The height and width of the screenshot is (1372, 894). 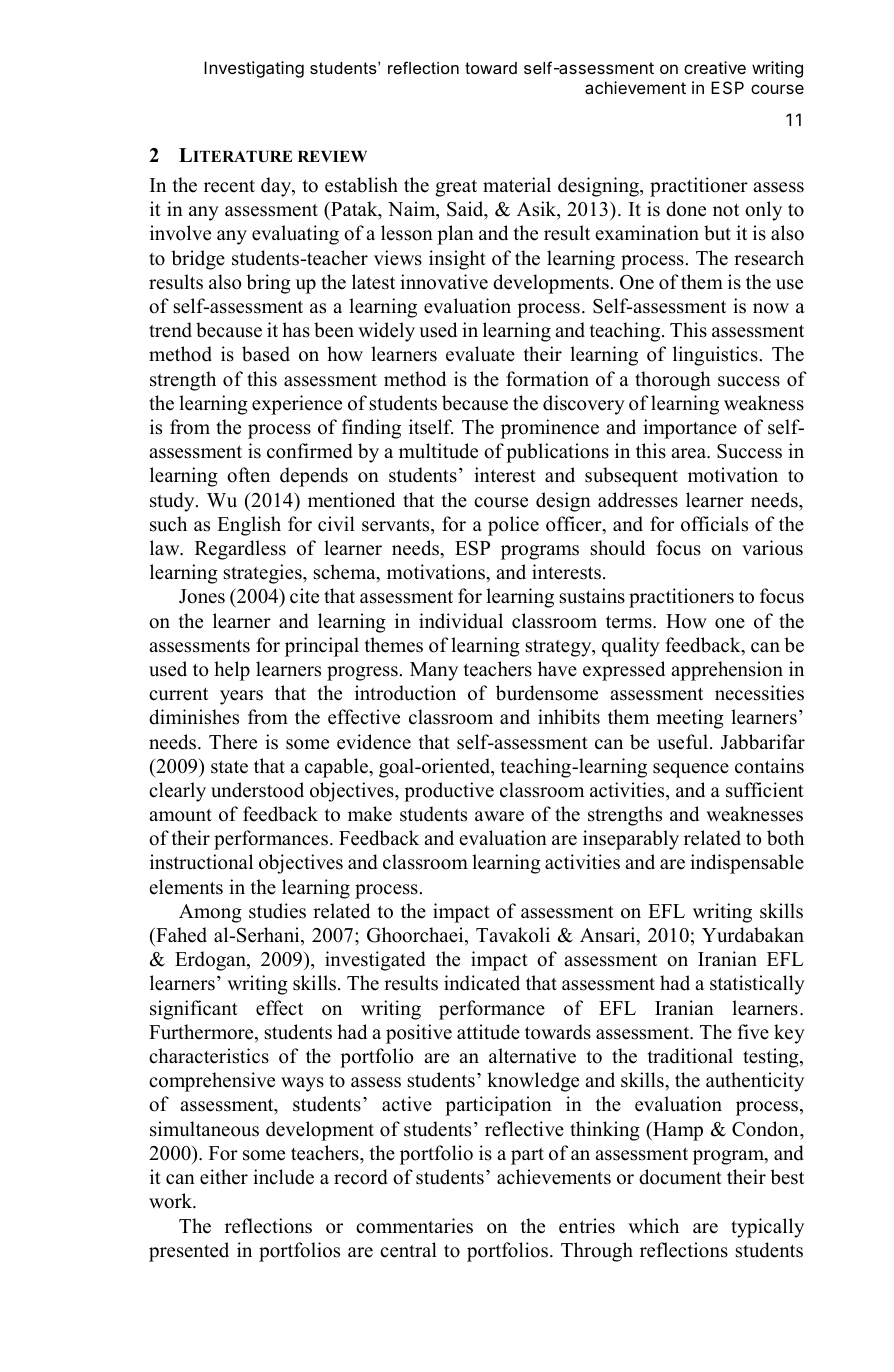 What do you see at coordinates (757, 985) in the screenshot?
I see `statistically` at bounding box center [757, 985].
